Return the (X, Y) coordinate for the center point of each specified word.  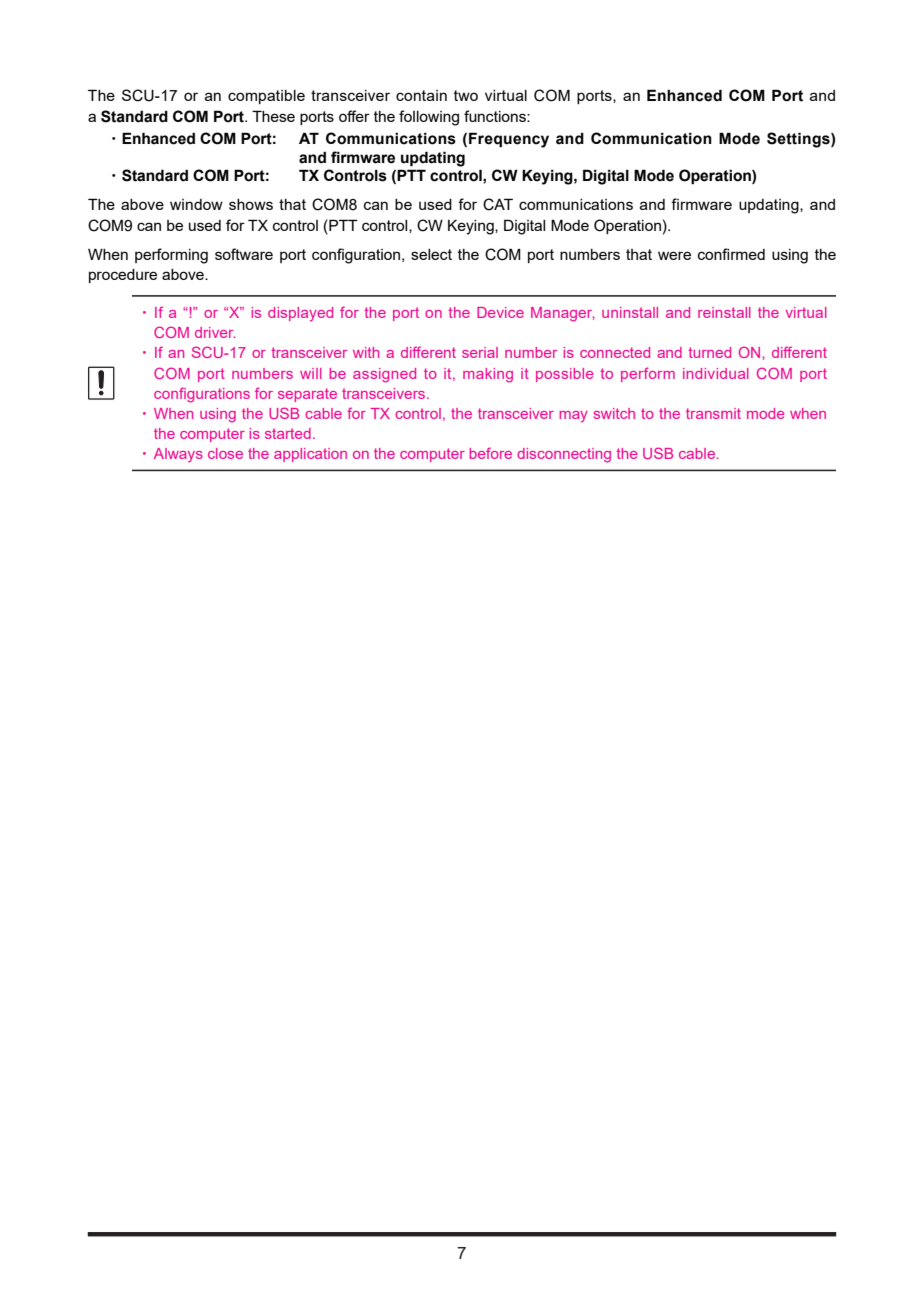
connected (615, 352)
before (491, 453)
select (431, 254)
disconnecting (564, 455)
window (196, 204)
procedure (123, 276)
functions (496, 116)
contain (421, 95)
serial (480, 352)
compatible (266, 97)
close (225, 453)
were (674, 255)
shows (251, 204)
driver (215, 332)
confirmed (731, 254)
